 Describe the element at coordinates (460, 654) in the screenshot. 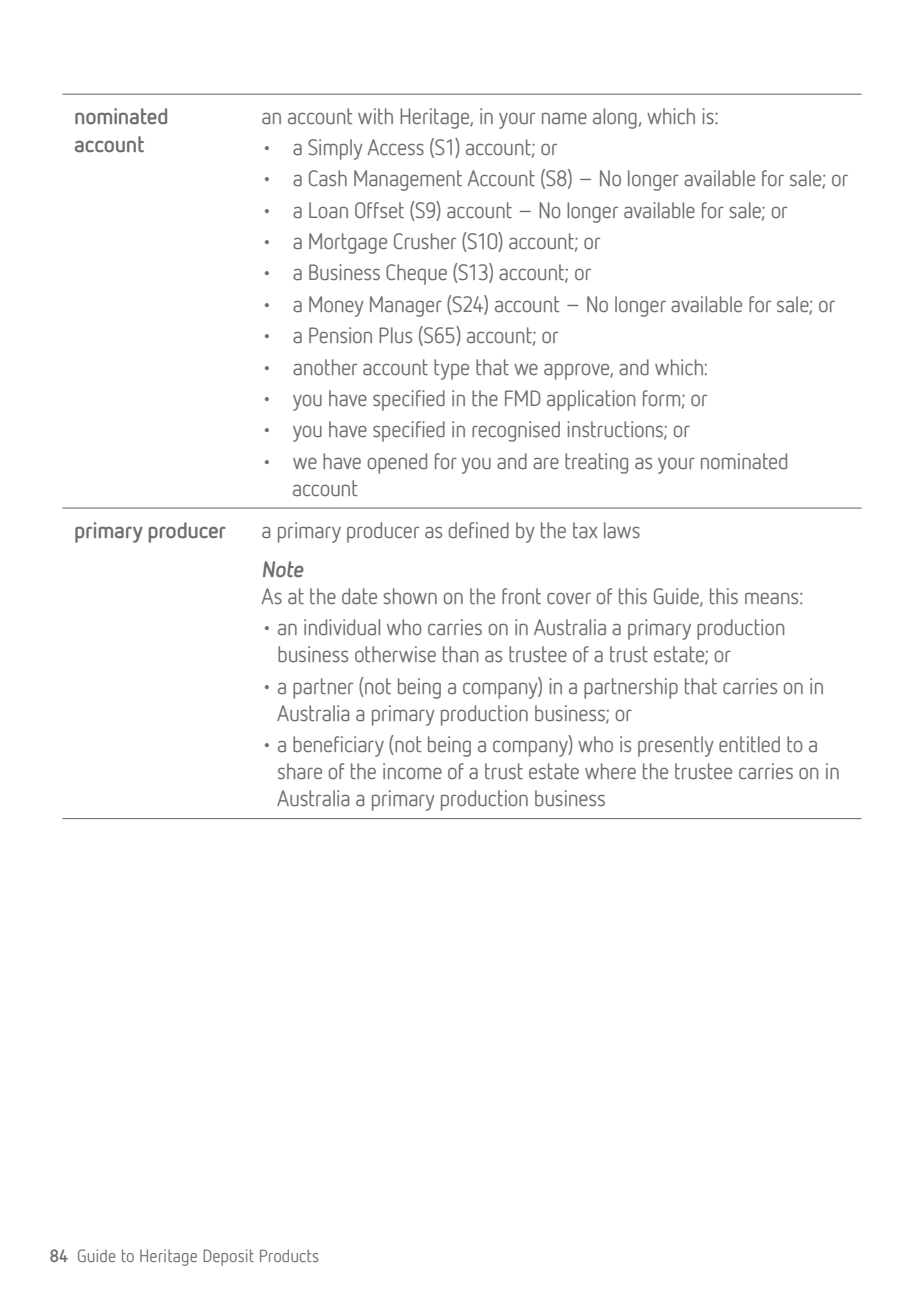

I see `than` at that location.
